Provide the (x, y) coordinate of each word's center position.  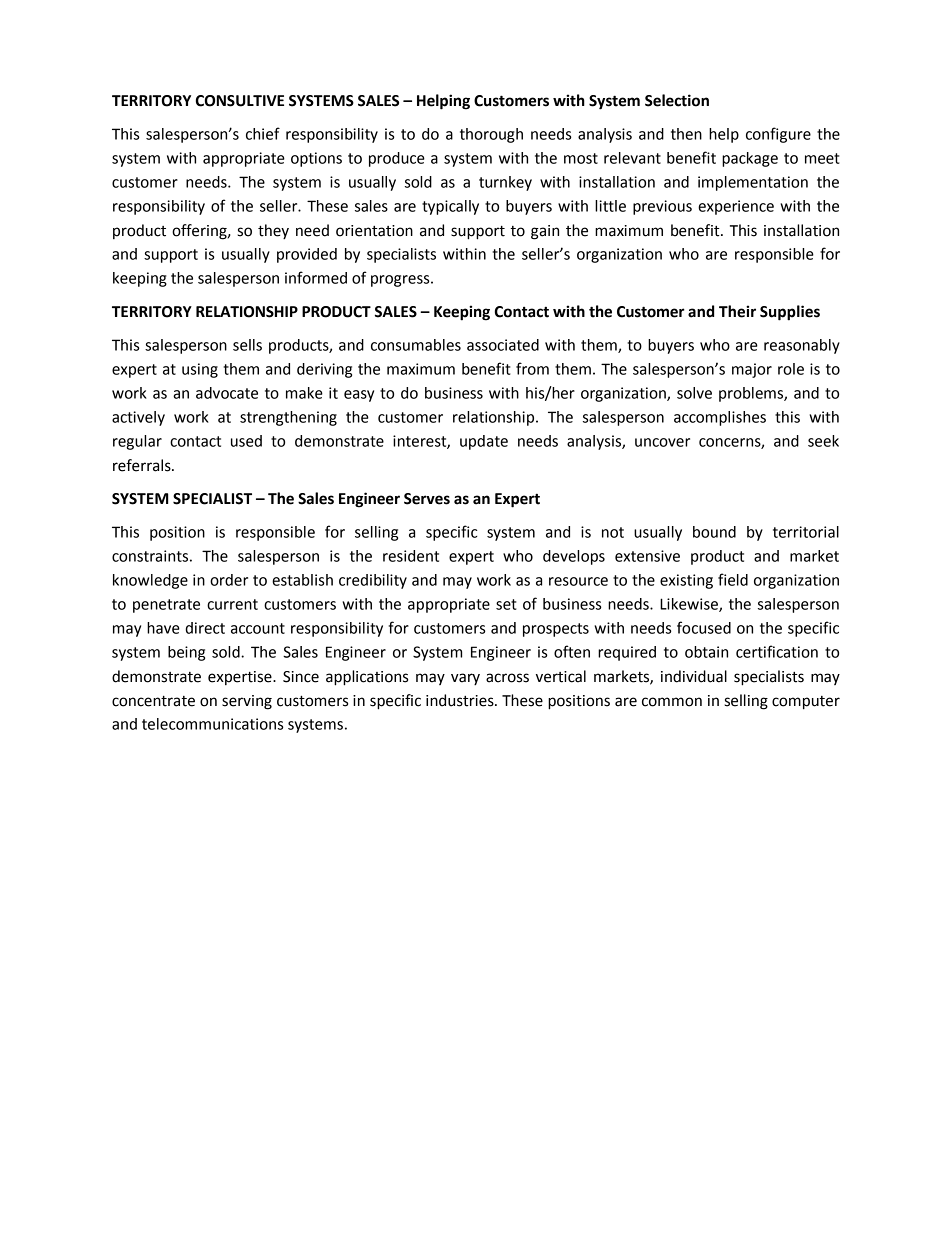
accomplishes (720, 418)
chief (263, 133)
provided (307, 255)
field (733, 579)
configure (778, 135)
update (484, 442)
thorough (491, 135)
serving (247, 702)
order (229, 580)
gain (545, 232)
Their (737, 311)
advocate (227, 393)
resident (411, 556)
